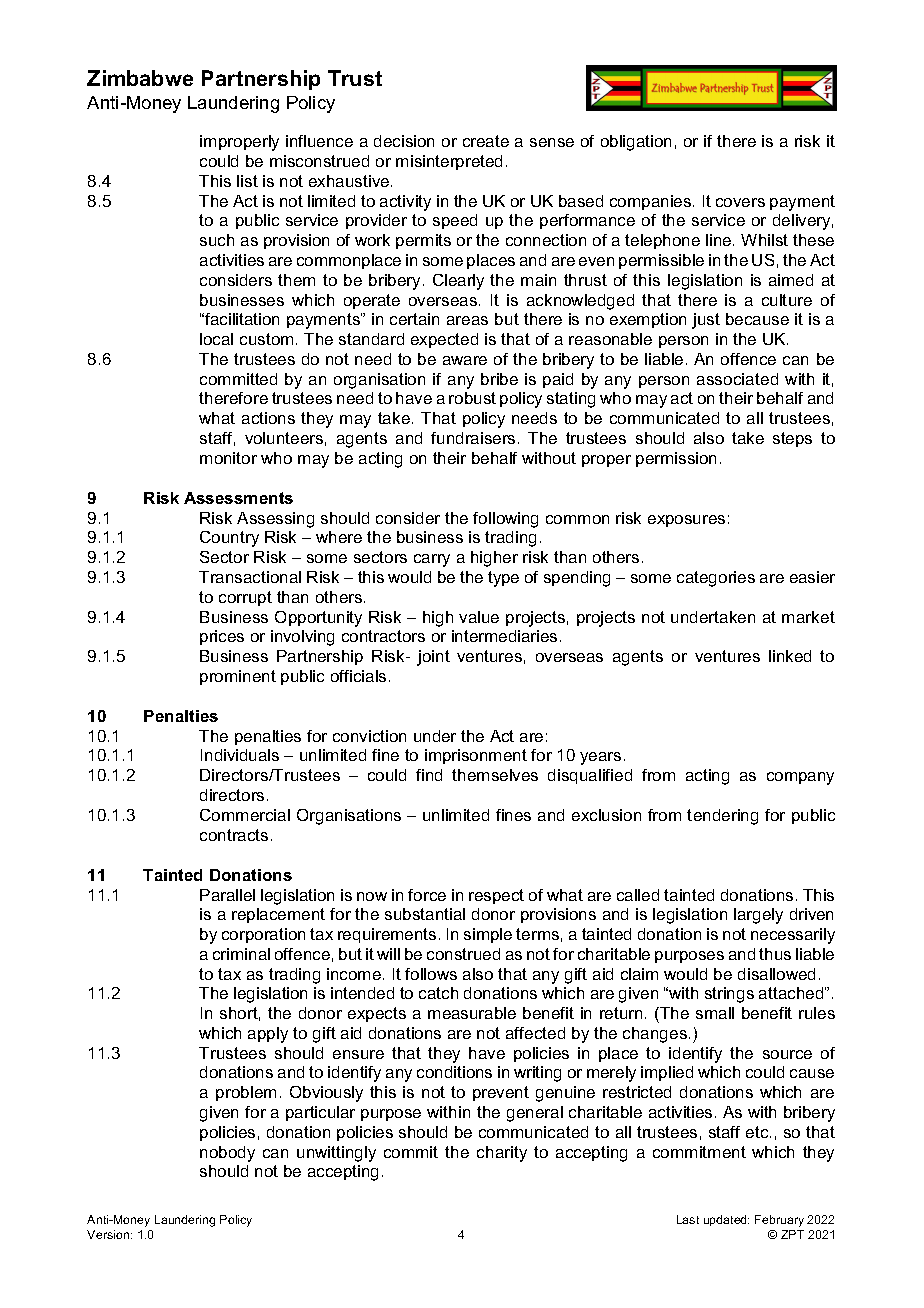 This page has height=1308, width=924. Describe the element at coordinates (234, 835) in the page. I see `contracts` at that location.
